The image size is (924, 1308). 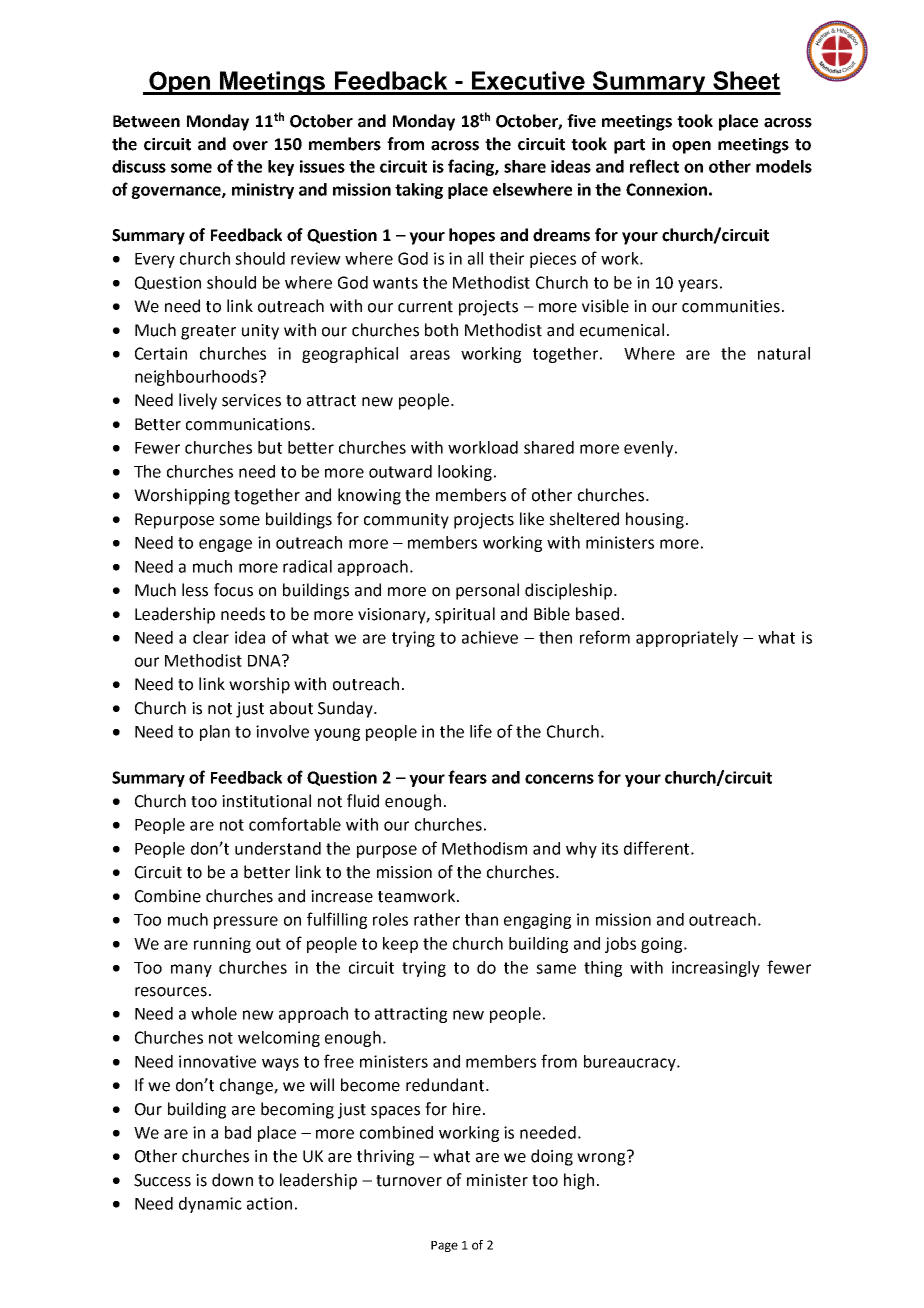 What do you see at coordinates (225, 545) in the document?
I see `engage` at bounding box center [225, 545].
